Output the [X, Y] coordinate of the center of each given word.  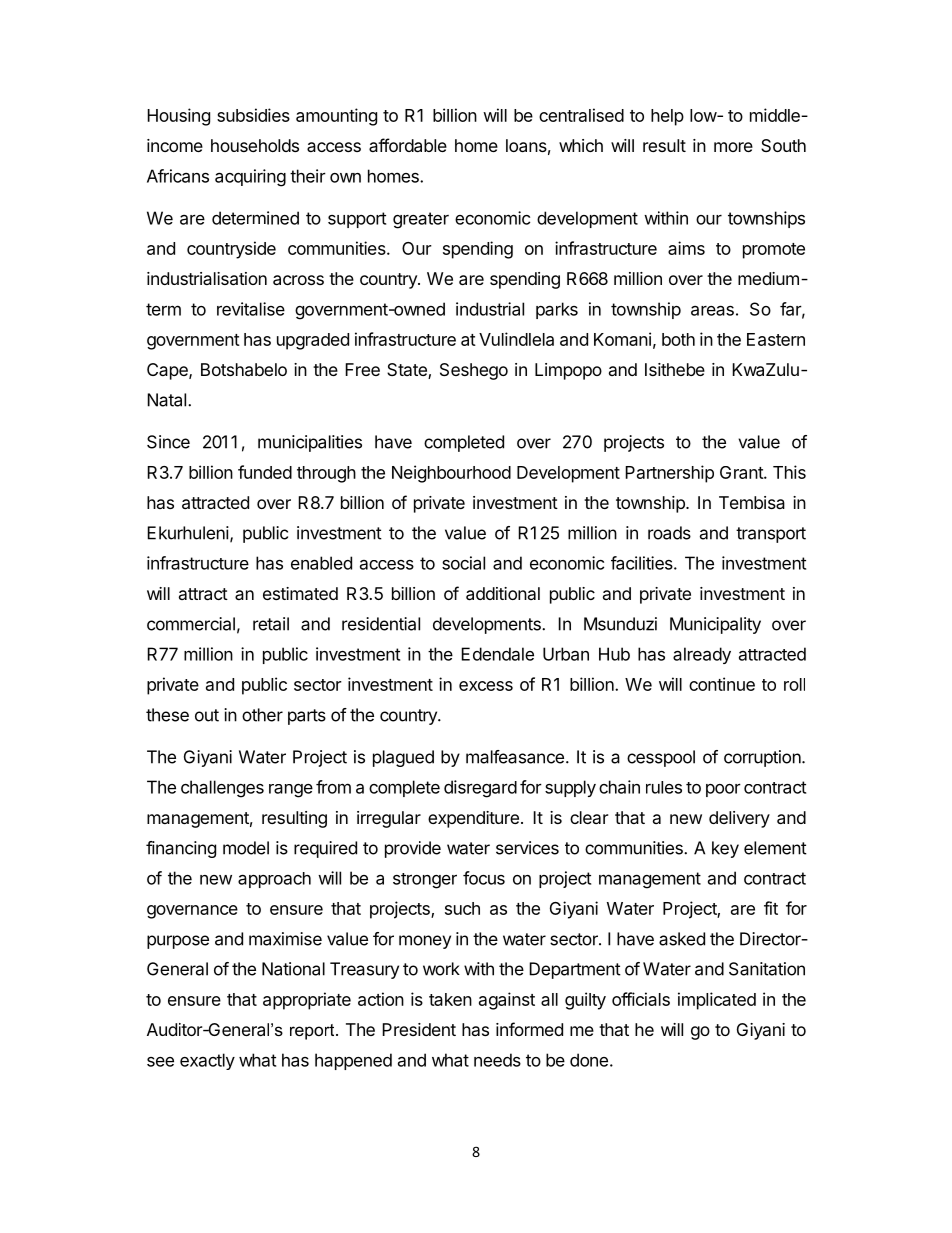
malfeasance [515, 757]
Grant [742, 472]
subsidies [253, 115]
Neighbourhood [451, 474]
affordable [408, 145]
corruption [762, 758]
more [733, 147]
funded [265, 472]
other [262, 715]
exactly [207, 1061]
